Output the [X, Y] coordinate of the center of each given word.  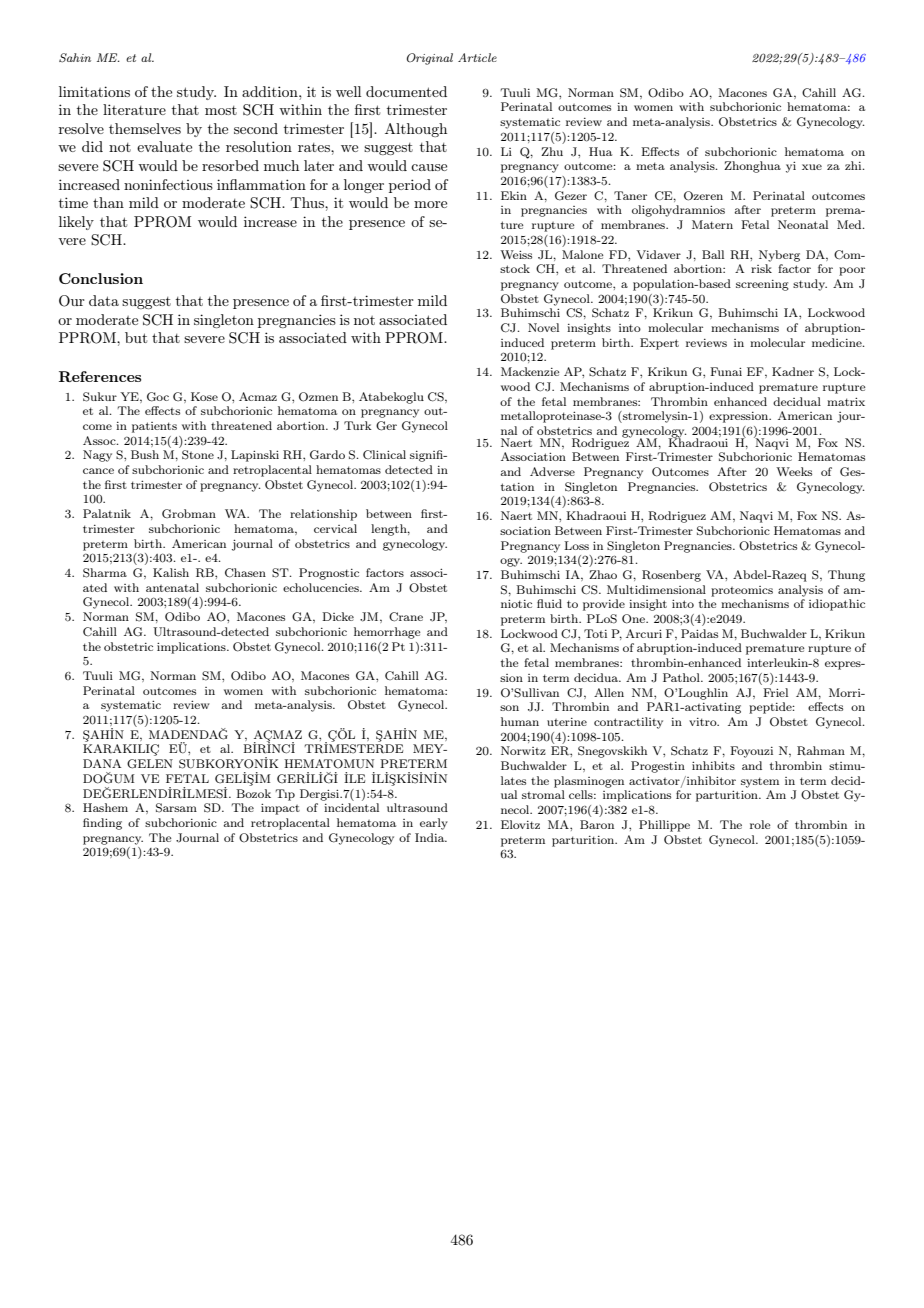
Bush [145, 454]
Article [477, 57]
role [760, 824]
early [434, 824]
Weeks [794, 471]
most [221, 110]
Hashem [105, 807]
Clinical [384, 454]
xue [812, 167]
